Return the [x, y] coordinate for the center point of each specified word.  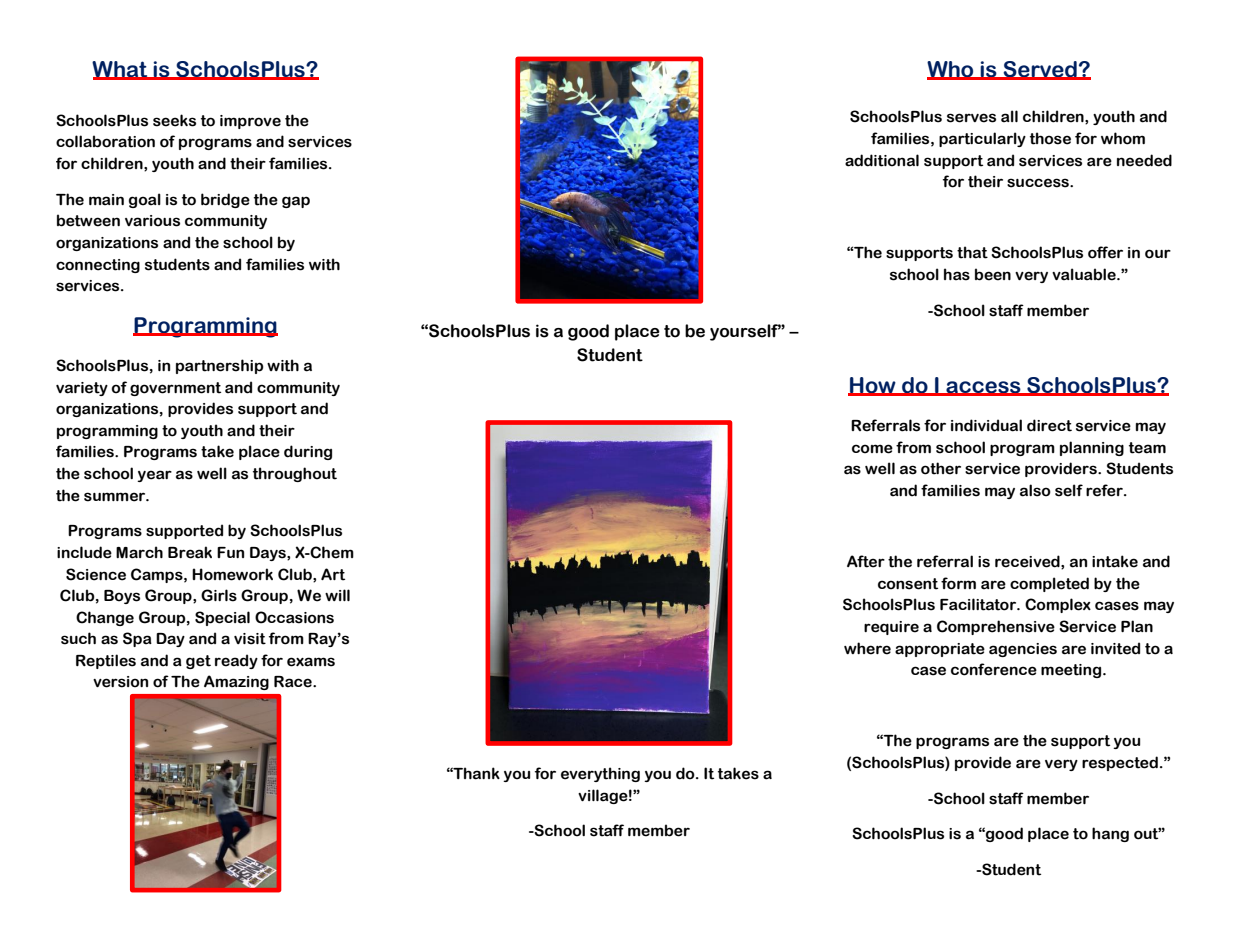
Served [1040, 70]
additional [882, 160]
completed [1049, 584]
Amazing [236, 682]
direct [1049, 425]
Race [294, 682]
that [972, 252]
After [866, 561]
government [175, 389]
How [873, 386]
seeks [174, 120]
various [152, 221]
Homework [232, 574]
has [957, 274]
